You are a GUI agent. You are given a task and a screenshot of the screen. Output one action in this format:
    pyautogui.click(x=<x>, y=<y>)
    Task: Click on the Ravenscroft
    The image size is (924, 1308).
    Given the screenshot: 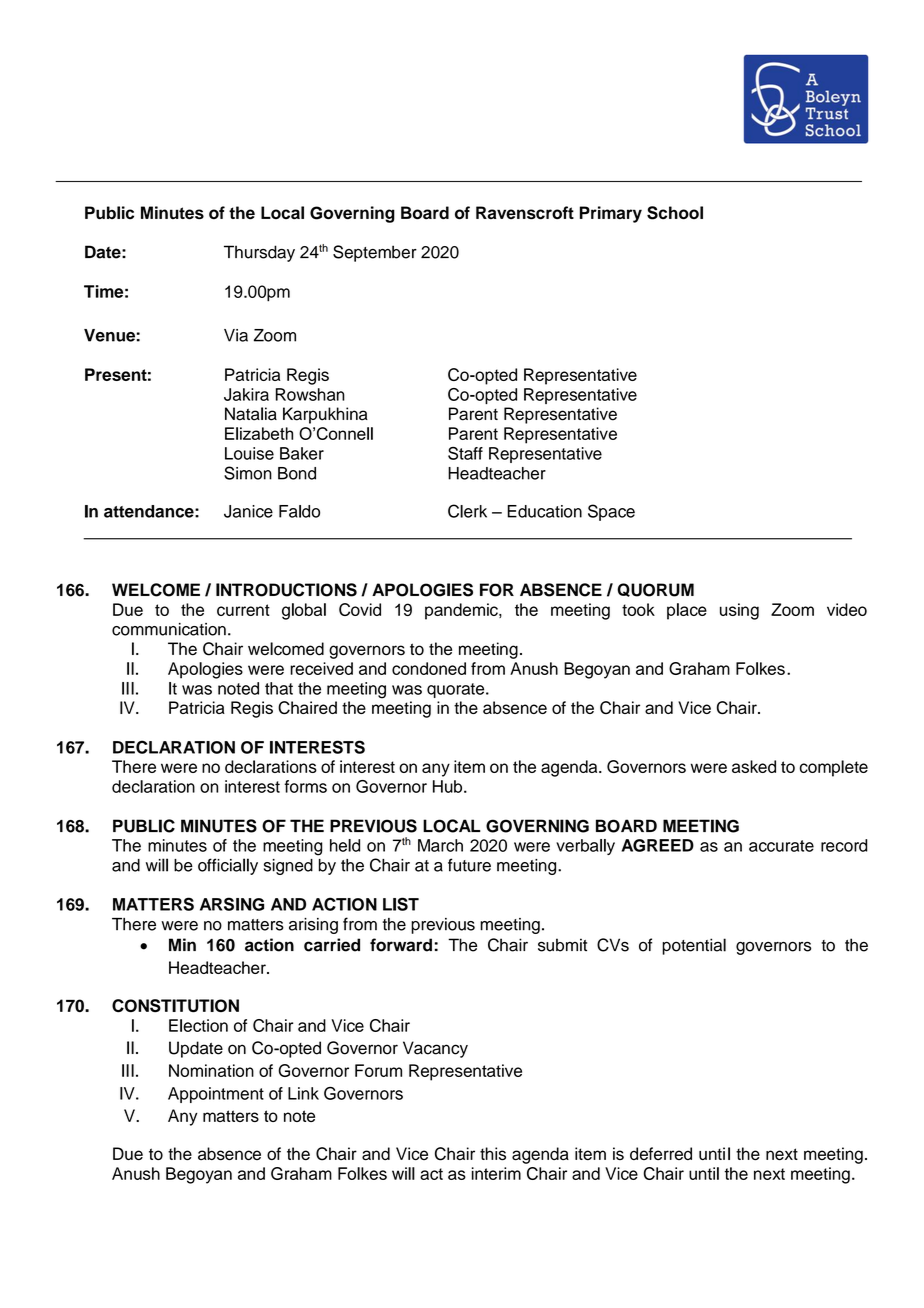 What is the action you would take?
    pyautogui.click(x=525, y=213)
